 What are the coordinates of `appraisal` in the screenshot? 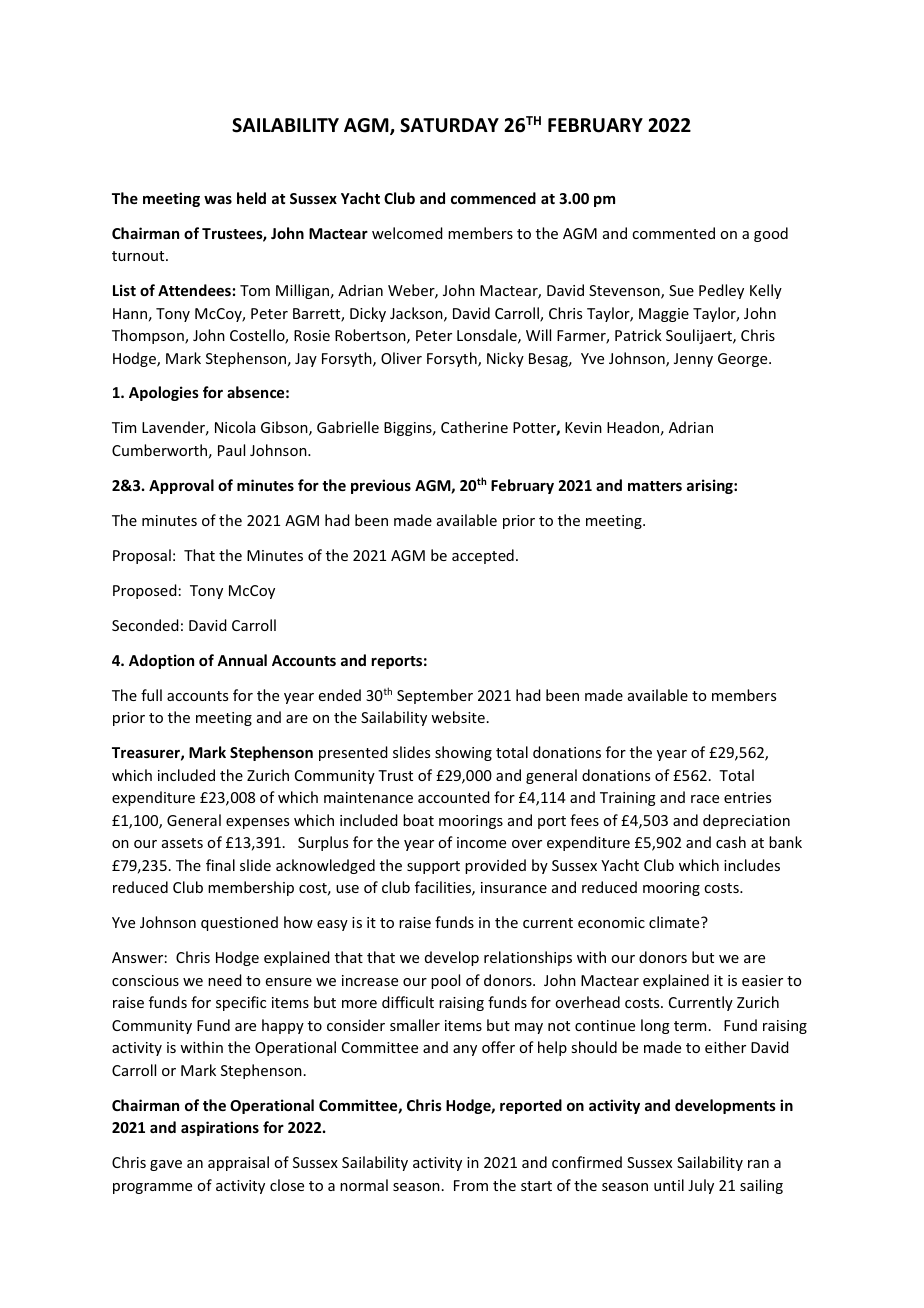 It's located at (238, 1163).
